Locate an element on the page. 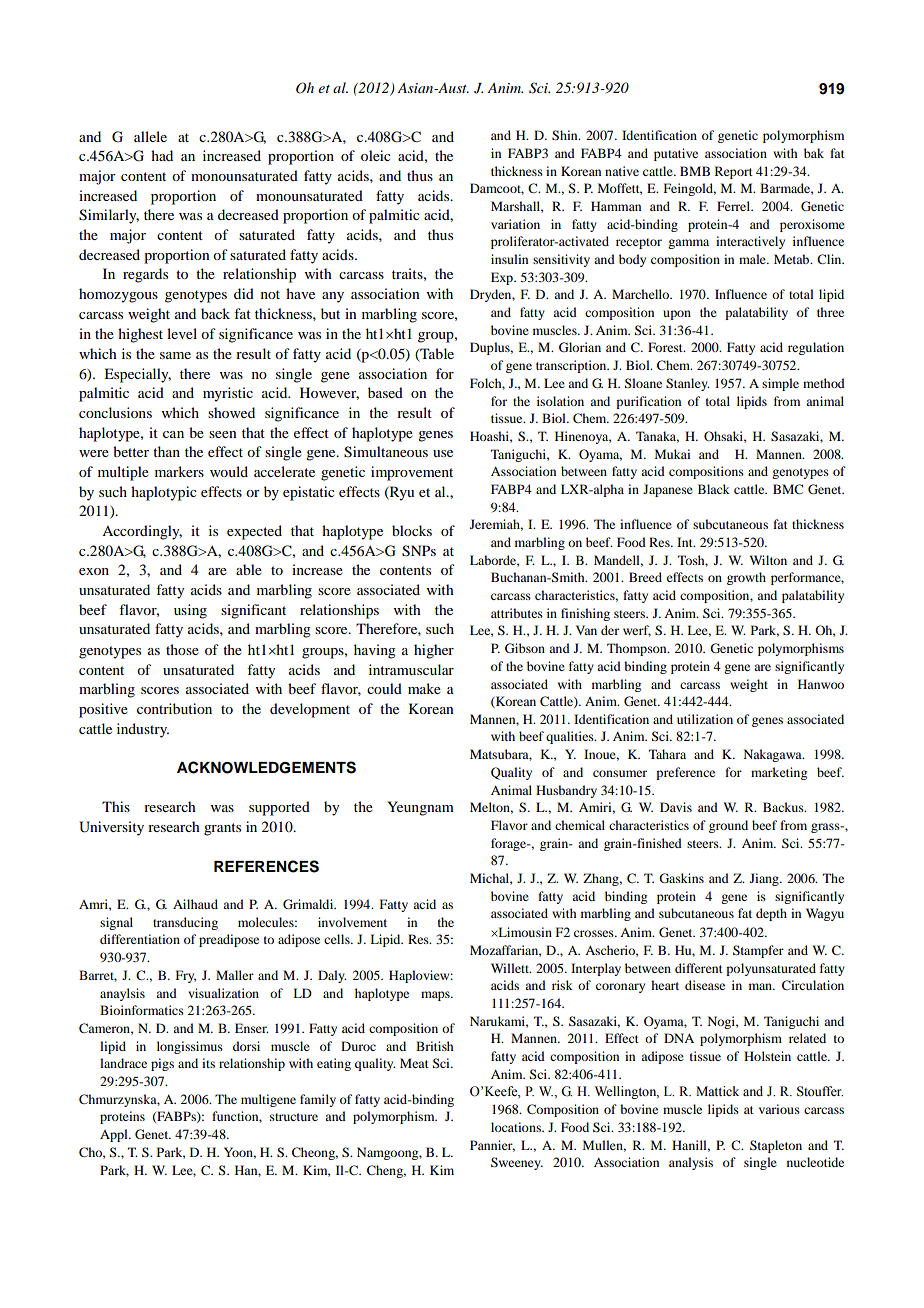 Image resolution: width=924 pixels, height=1308 pixels. those is located at coordinates (182, 649).
